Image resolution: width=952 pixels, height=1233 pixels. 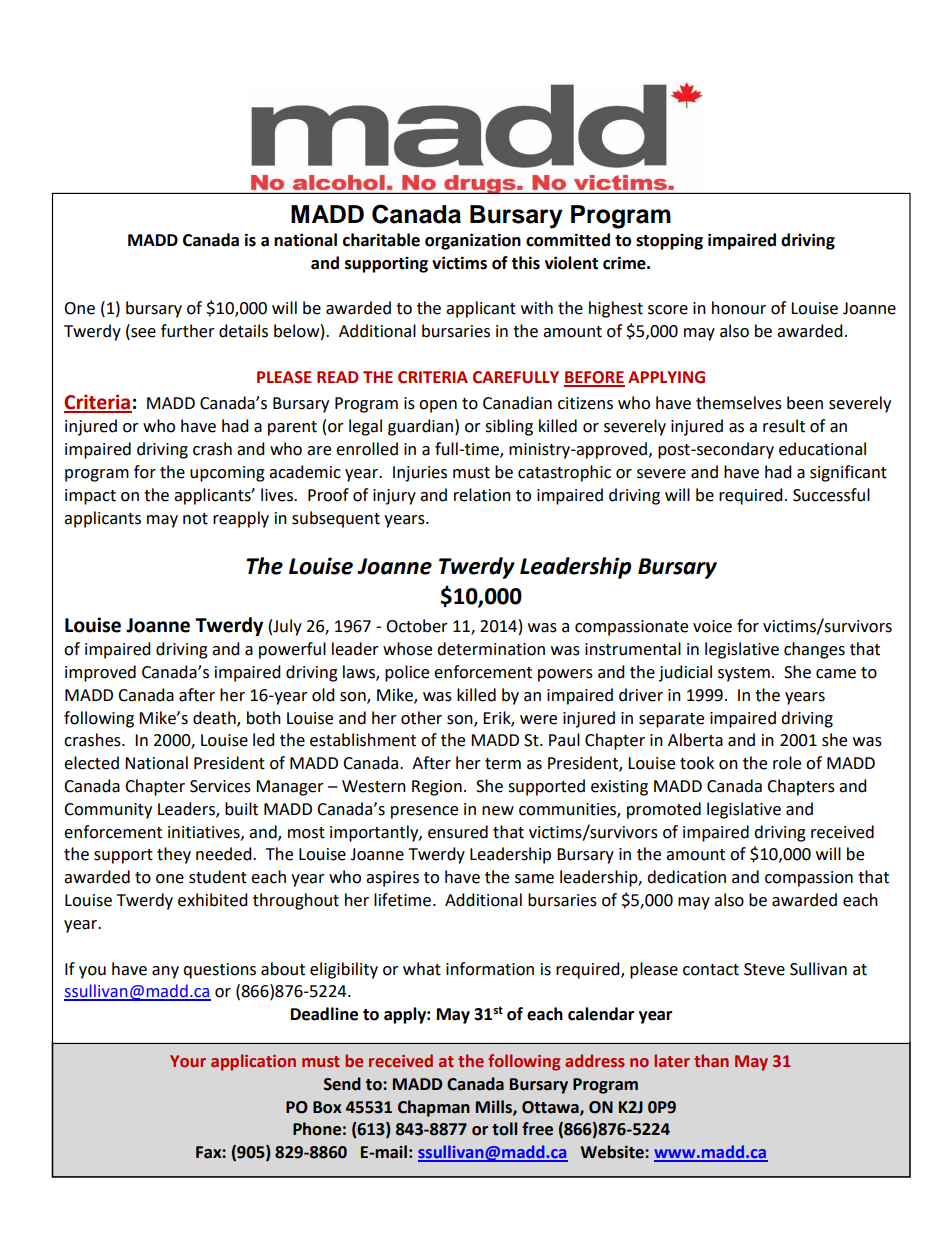 I want to click on further, so click(x=188, y=331).
